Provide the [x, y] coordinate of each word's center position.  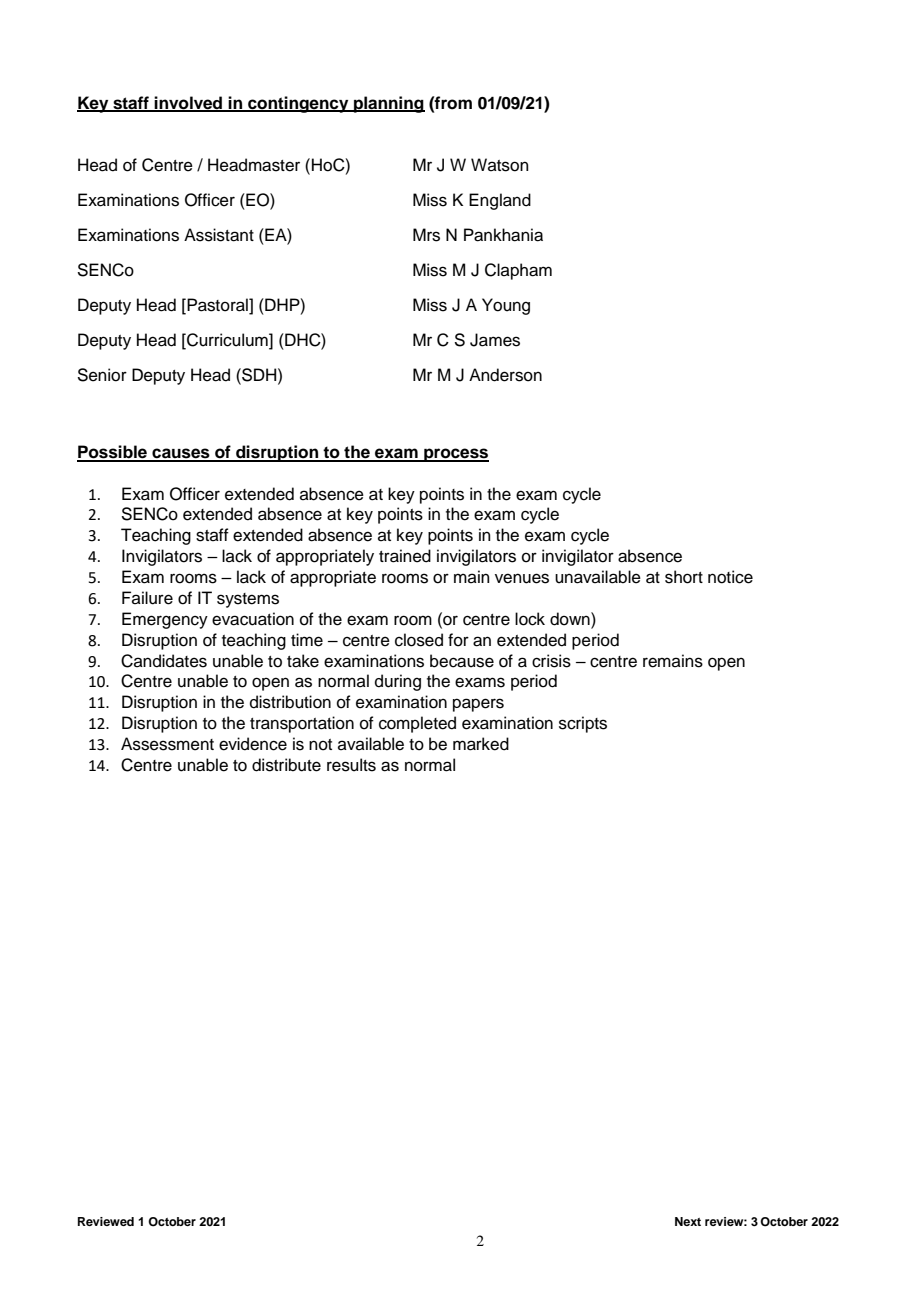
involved [189, 103]
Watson [500, 165]
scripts [583, 724]
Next [688, 1221]
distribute [286, 765]
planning [388, 104]
